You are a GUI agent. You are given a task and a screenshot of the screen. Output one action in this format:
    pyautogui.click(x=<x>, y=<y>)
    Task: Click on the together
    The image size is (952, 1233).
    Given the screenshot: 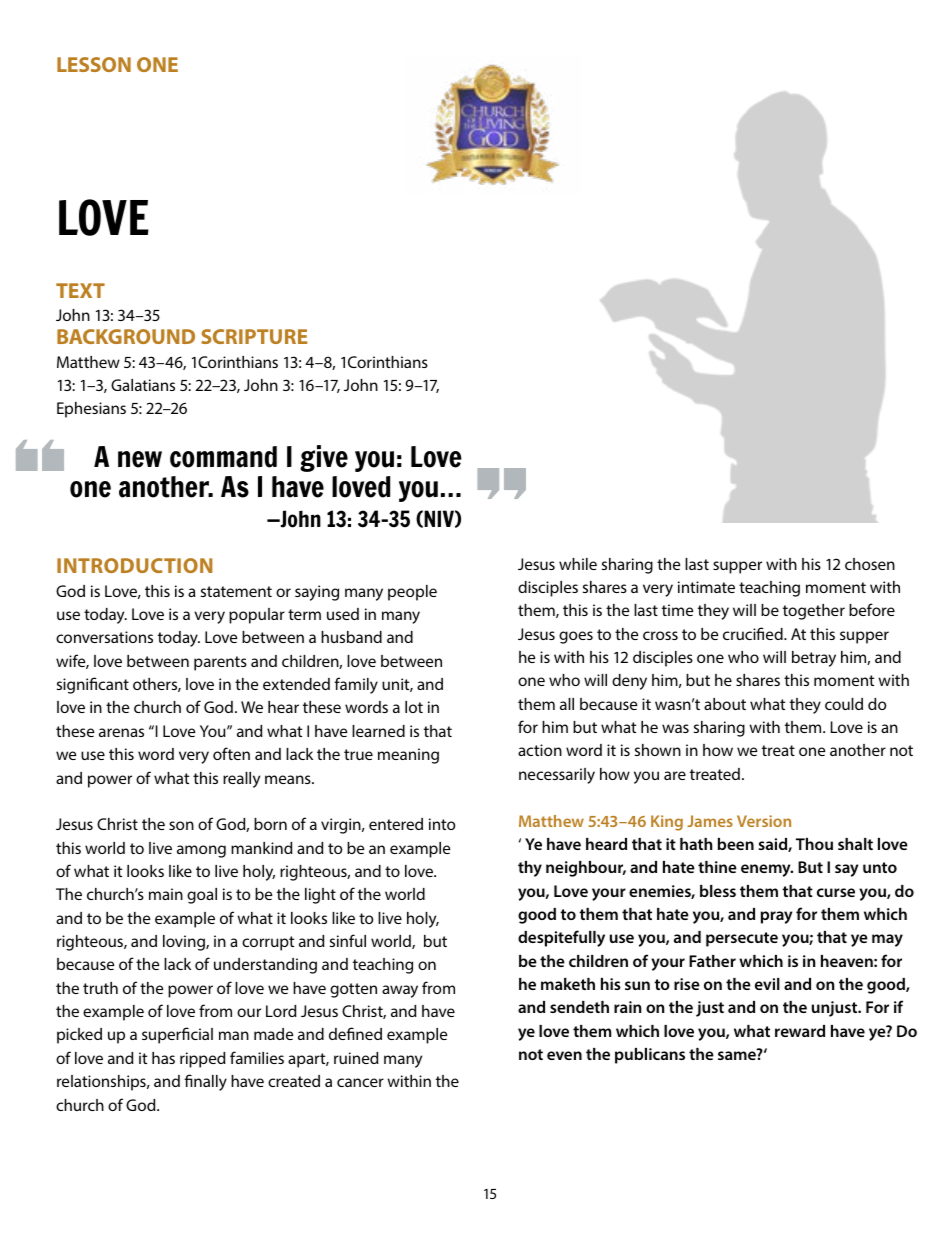 What is the action you would take?
    pyautogui.click(x=814, y=612)
